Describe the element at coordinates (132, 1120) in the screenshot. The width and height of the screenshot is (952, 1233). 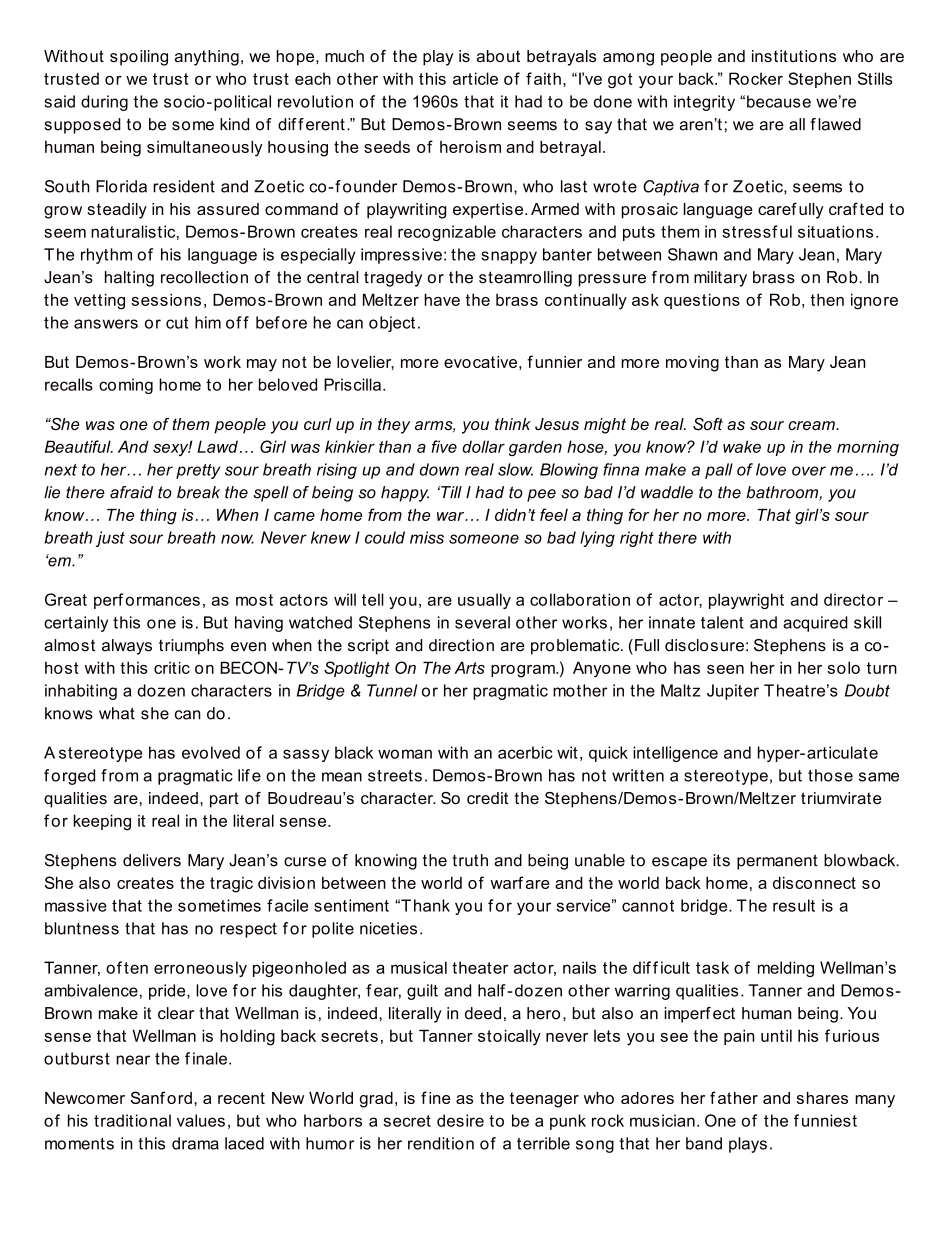
I see `traditional` at that location.
